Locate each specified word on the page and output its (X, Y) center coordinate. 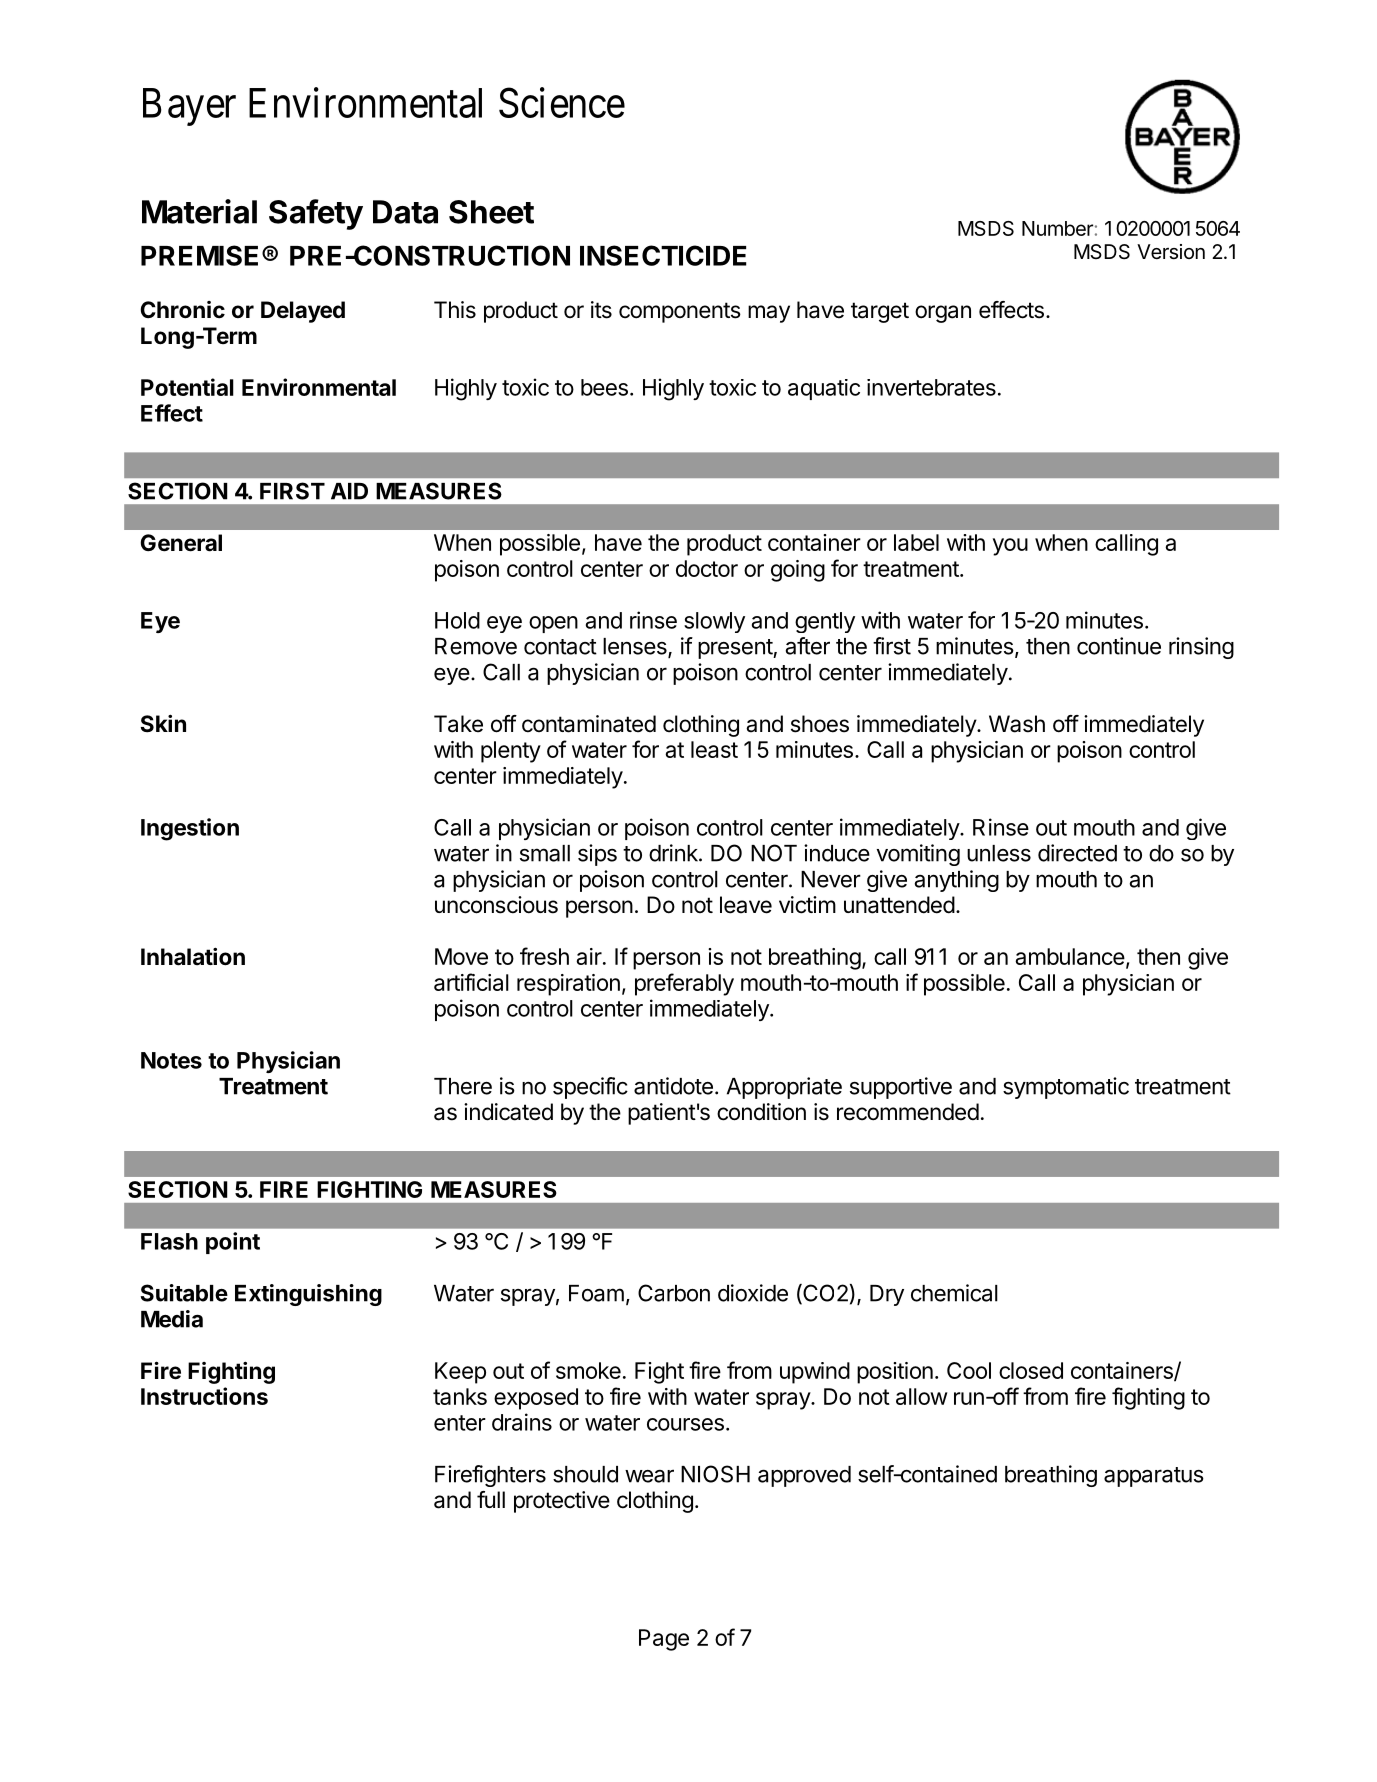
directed (1077, 853)
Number (1057, 228)
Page (664, 1640)
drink (674, 853)
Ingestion (190, 829)
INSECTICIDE (663, 255)
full (491, 1499)
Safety (316, 214)
